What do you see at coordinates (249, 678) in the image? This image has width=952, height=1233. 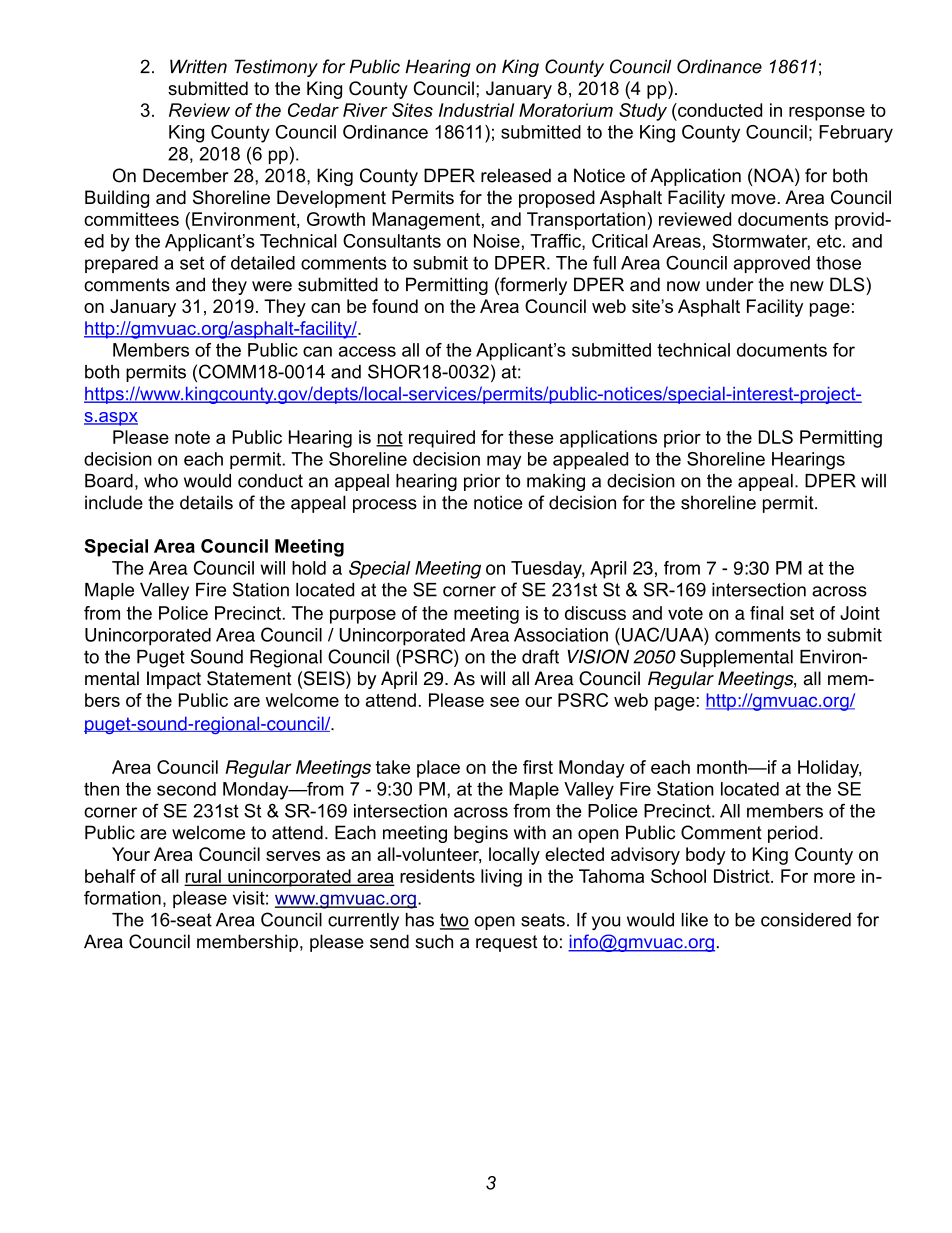 I see `Statement` at bounding box center [249, 678].
